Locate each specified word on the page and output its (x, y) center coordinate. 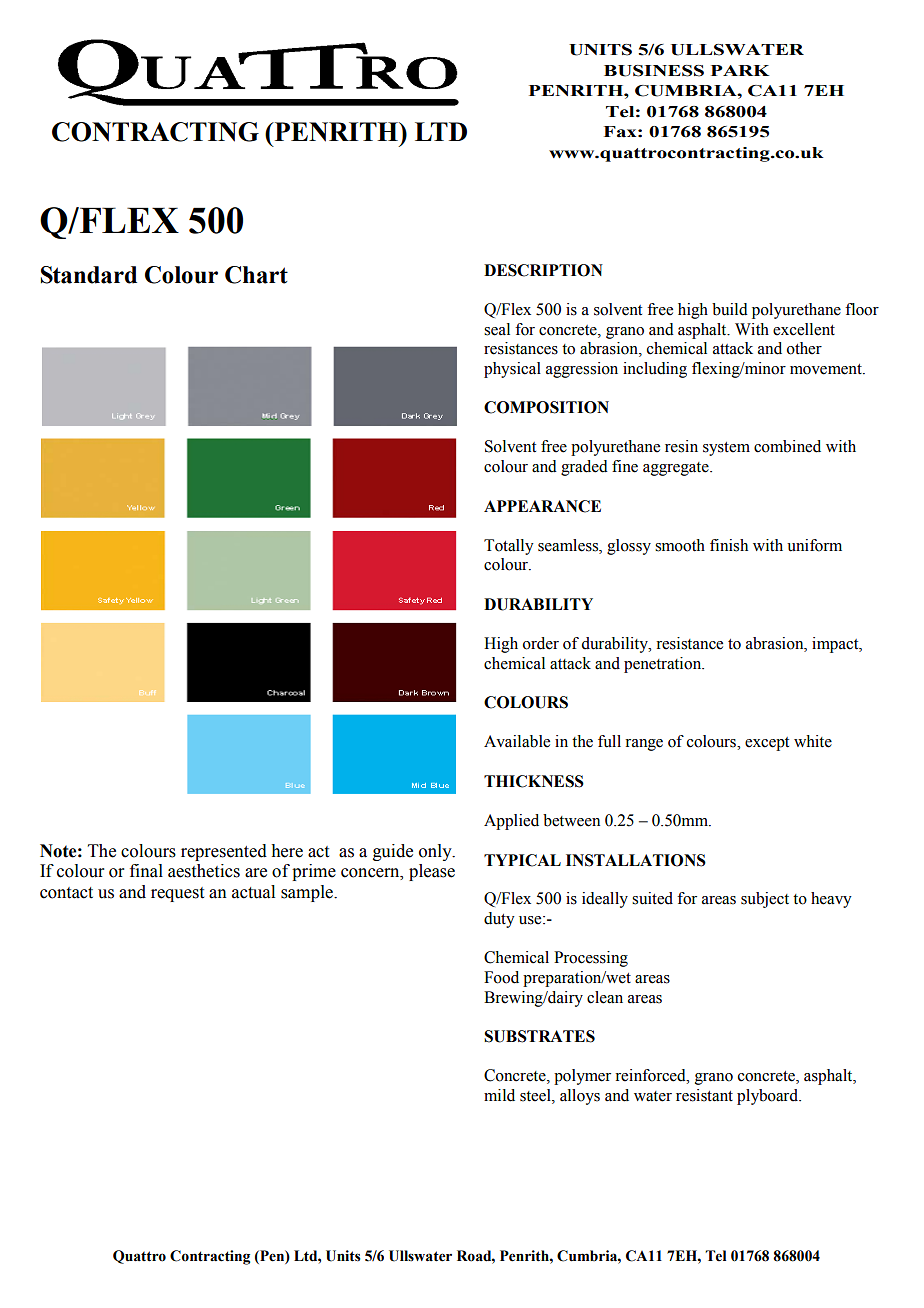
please (432, 872)
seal (497, 329)
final (146, 871)
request (177, 894)
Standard (89, 275)
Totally (509, 547)
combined (787, 446)
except (767, 744)
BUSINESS (654, 71)
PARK (740, 70)
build (730, 309)
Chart (256, 275)
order (541, 643)
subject (765, 900)
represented (224, 852)
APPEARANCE (542, 506)
